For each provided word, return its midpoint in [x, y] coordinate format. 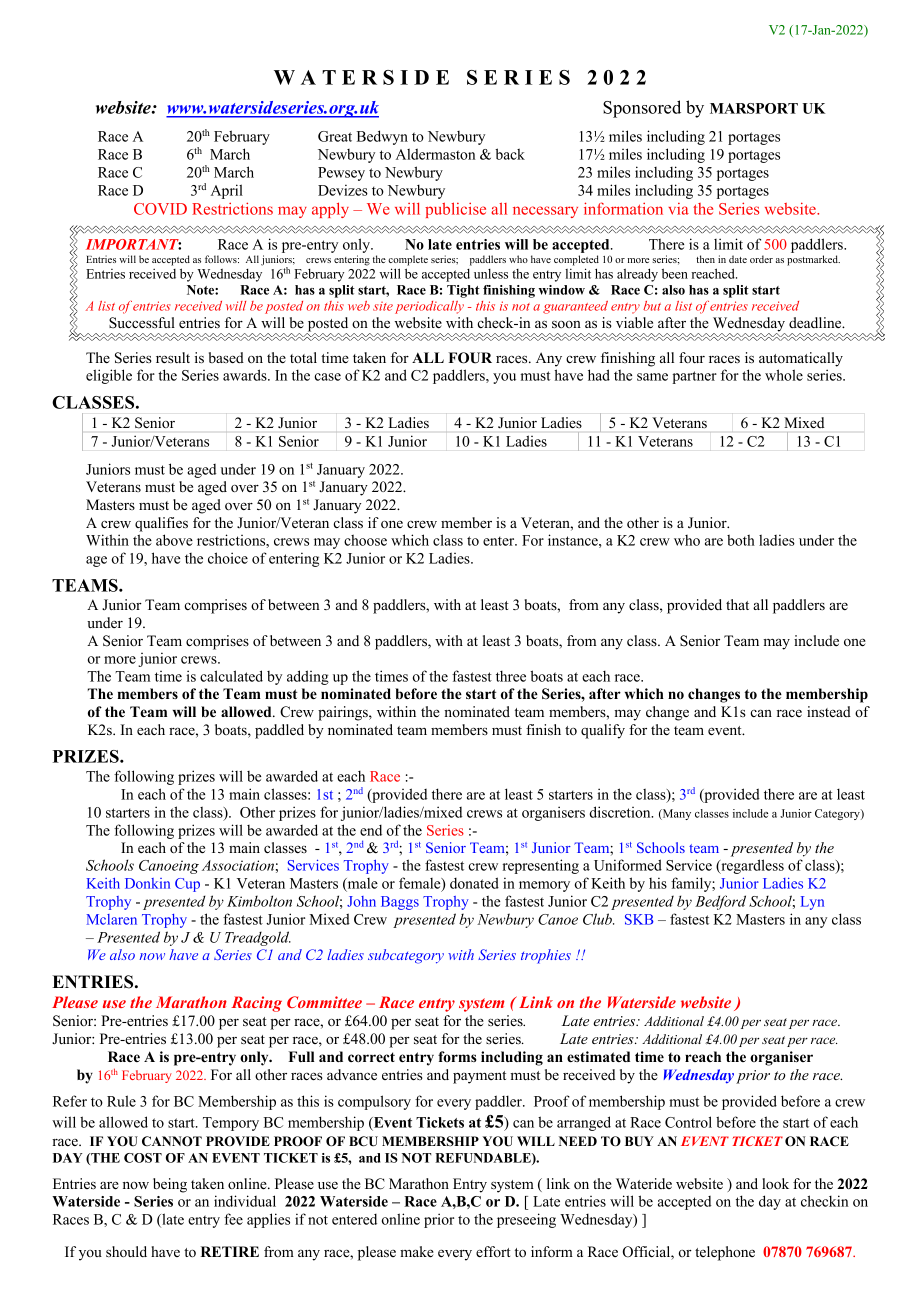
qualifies [161, 524]
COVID [160, 209]
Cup [187, 885]
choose [365, 540]
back [510, 154]
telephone [725, 1253]
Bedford [720, 902]
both [741, 540]
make [417, 1251]
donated [474, 883]
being [170, 1185]
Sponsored [642, 109]
